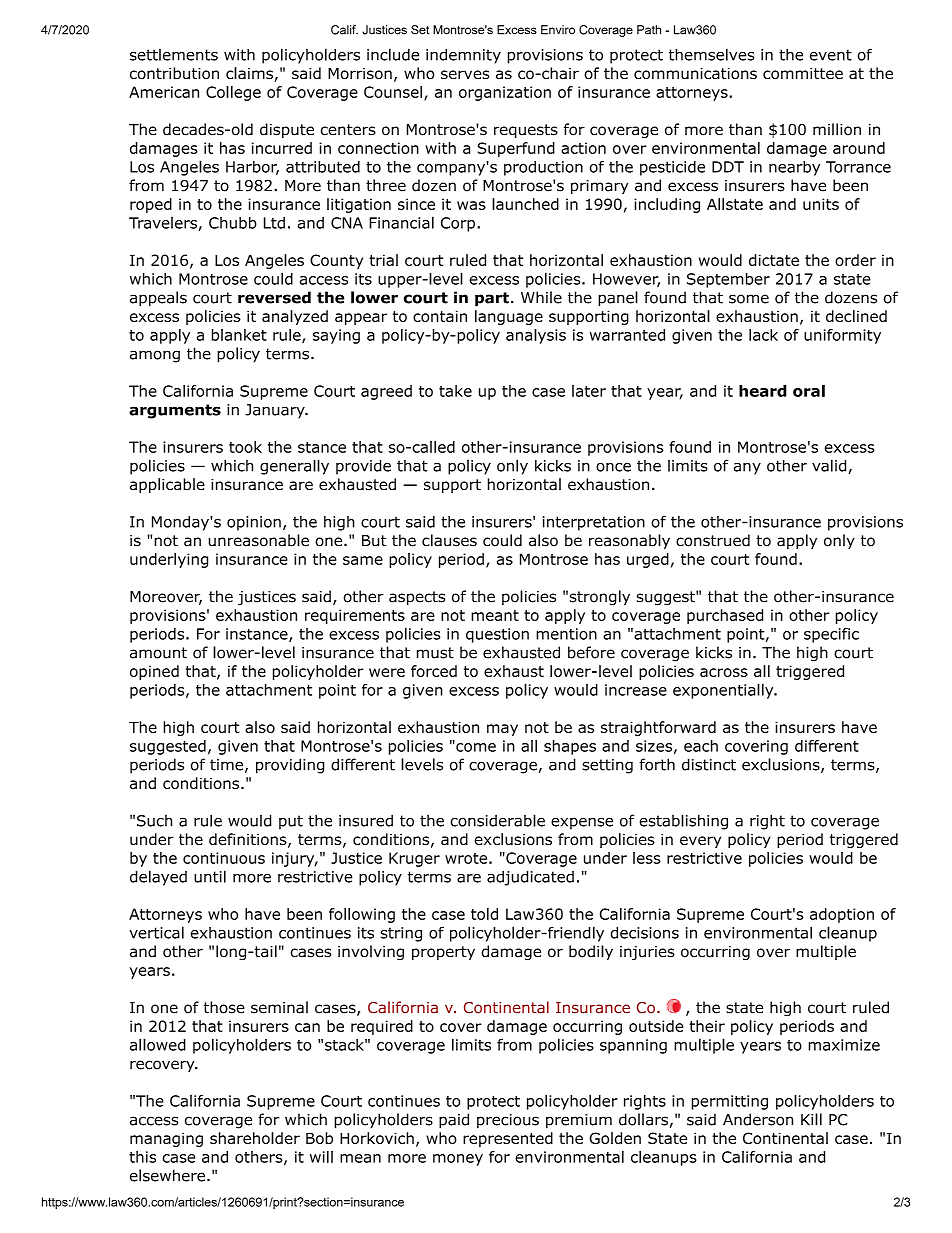  What do you see at coordinates (497, 635) in the image?
I see `question` at bounding box center [497, 635].
